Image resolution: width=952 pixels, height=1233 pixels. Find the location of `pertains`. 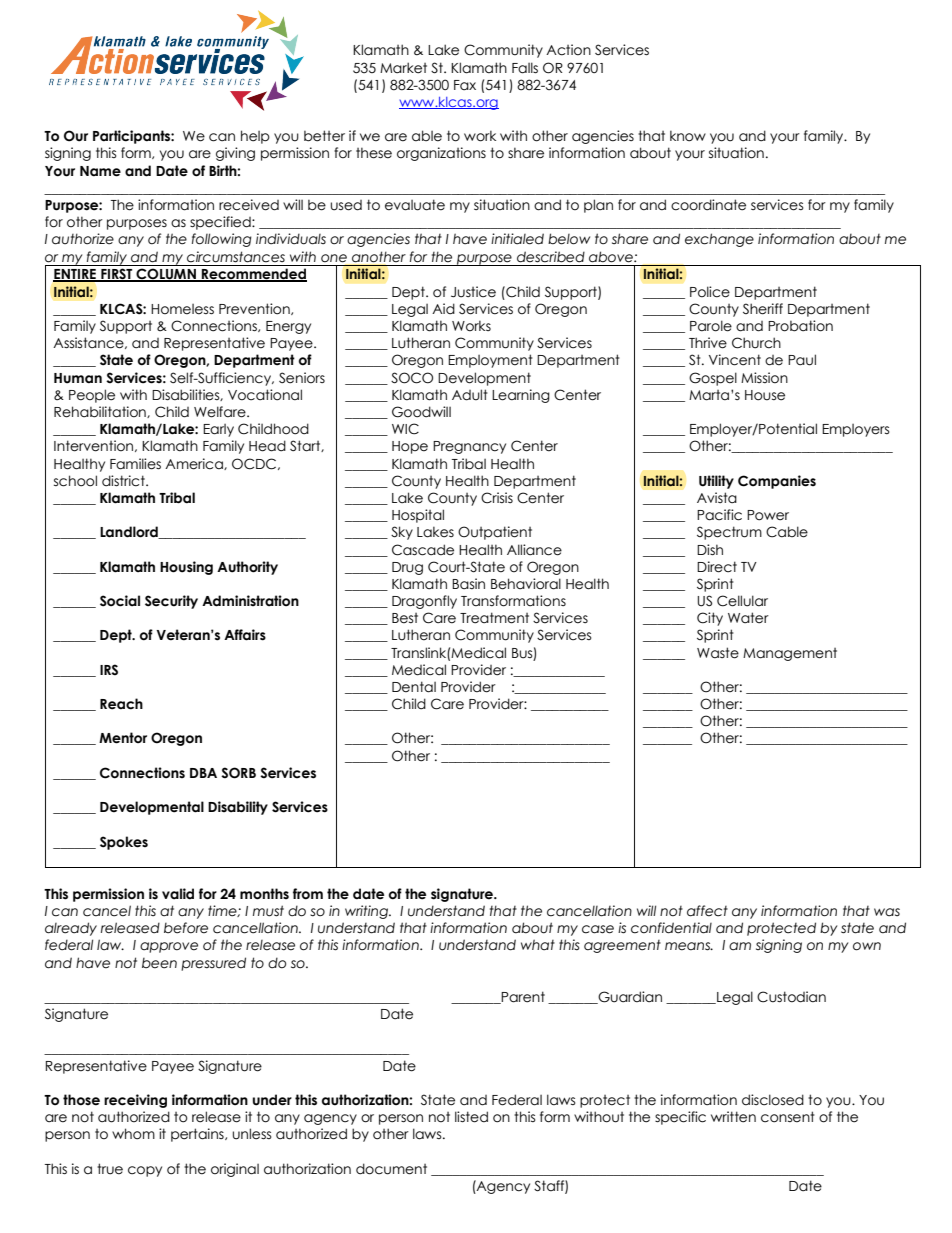

pertains is located at coordinates (198, 1135).
